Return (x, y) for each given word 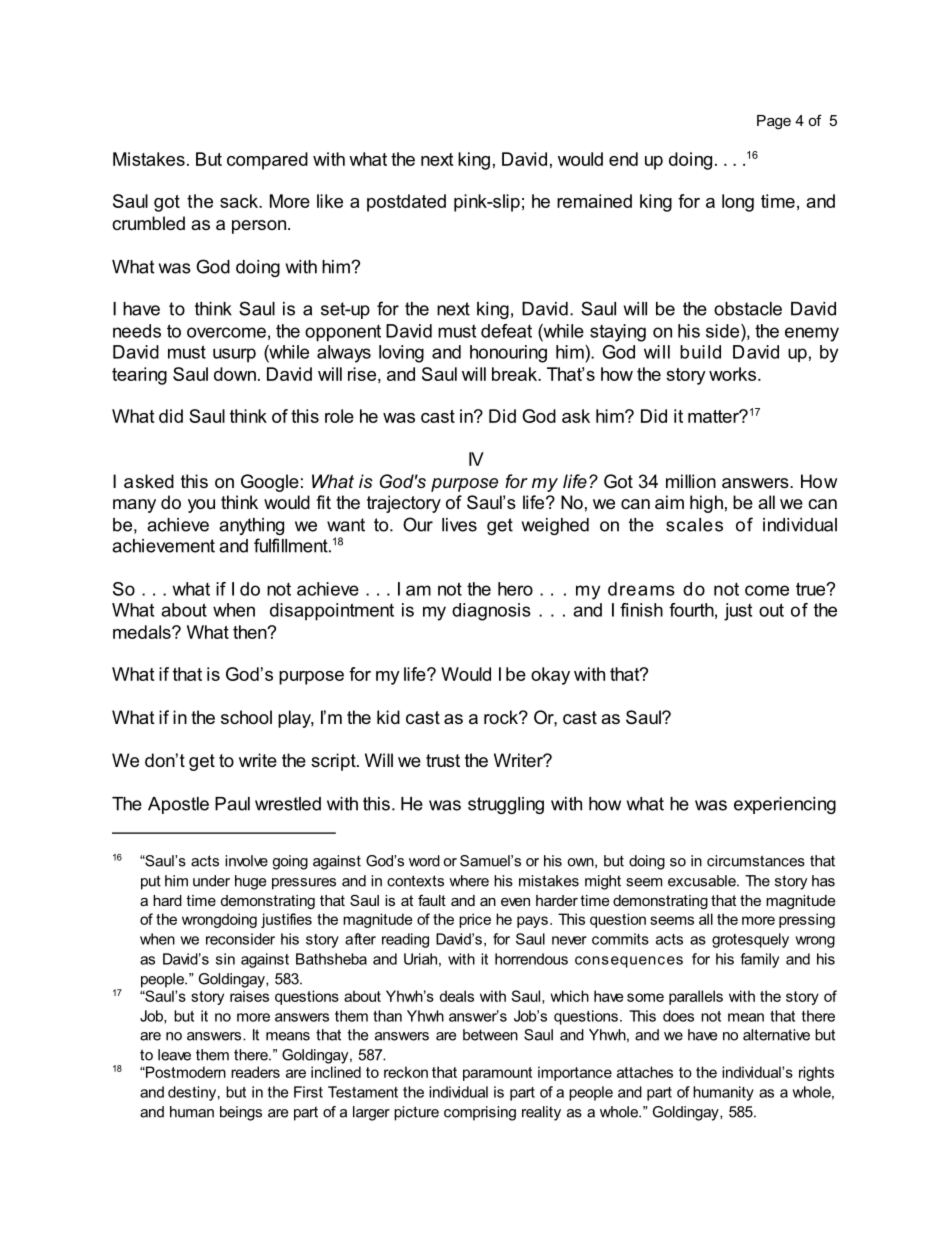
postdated (406, 203)
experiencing (785, 805)
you (201, 506)
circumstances (756, 861)
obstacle (748, 309)
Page (774, 122)
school (246, 717)
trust (443, 760)
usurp (234, 355)
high (706, 504)
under (211, 881)
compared (267, 161)
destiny (192, 1093)
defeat (506, 331)
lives (459, 525)
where (469, 881)
